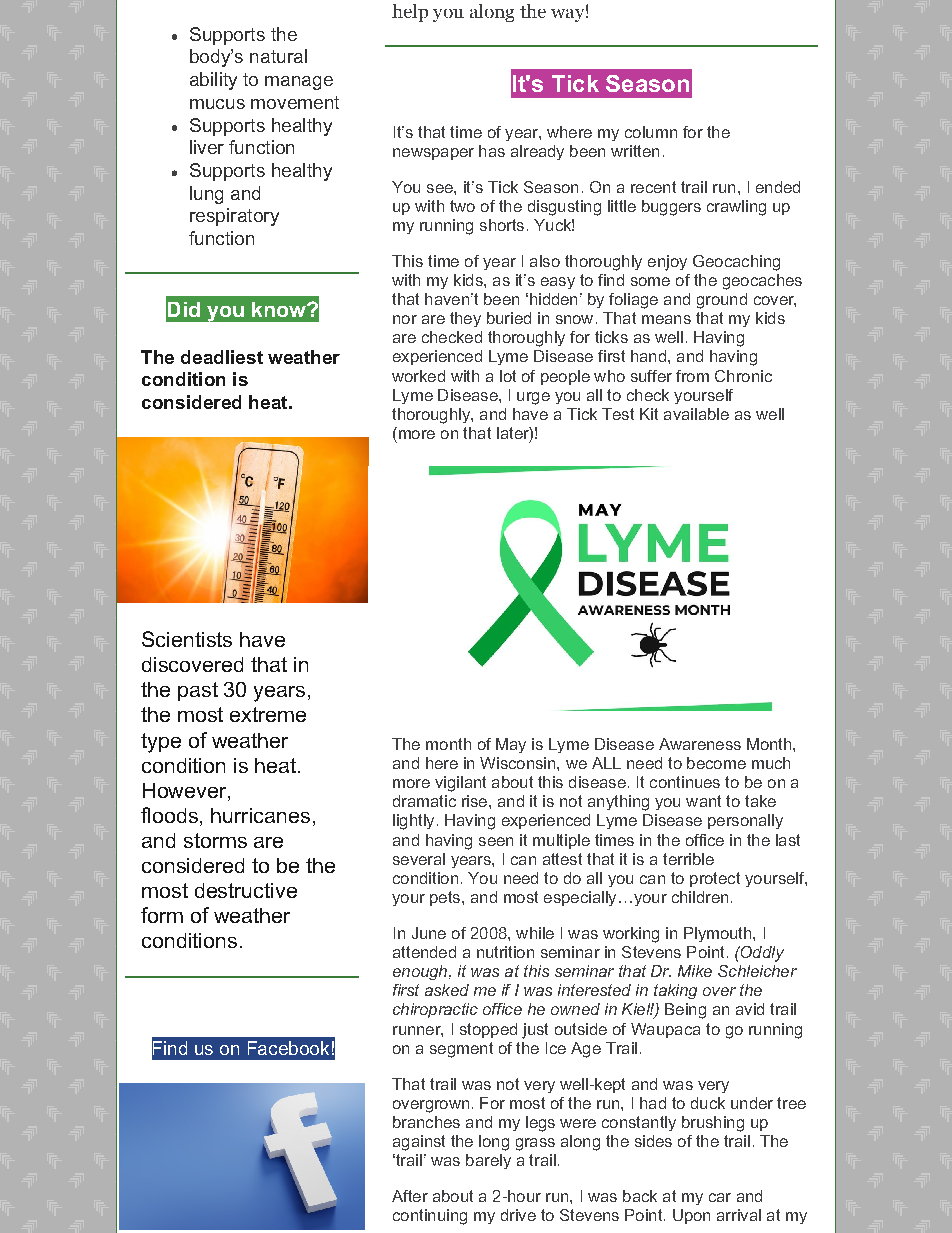 This screenshot has height=1233, width=952. Describe the element at coordinates (533, 398) in the screenshot. I see `urge` at that location.
